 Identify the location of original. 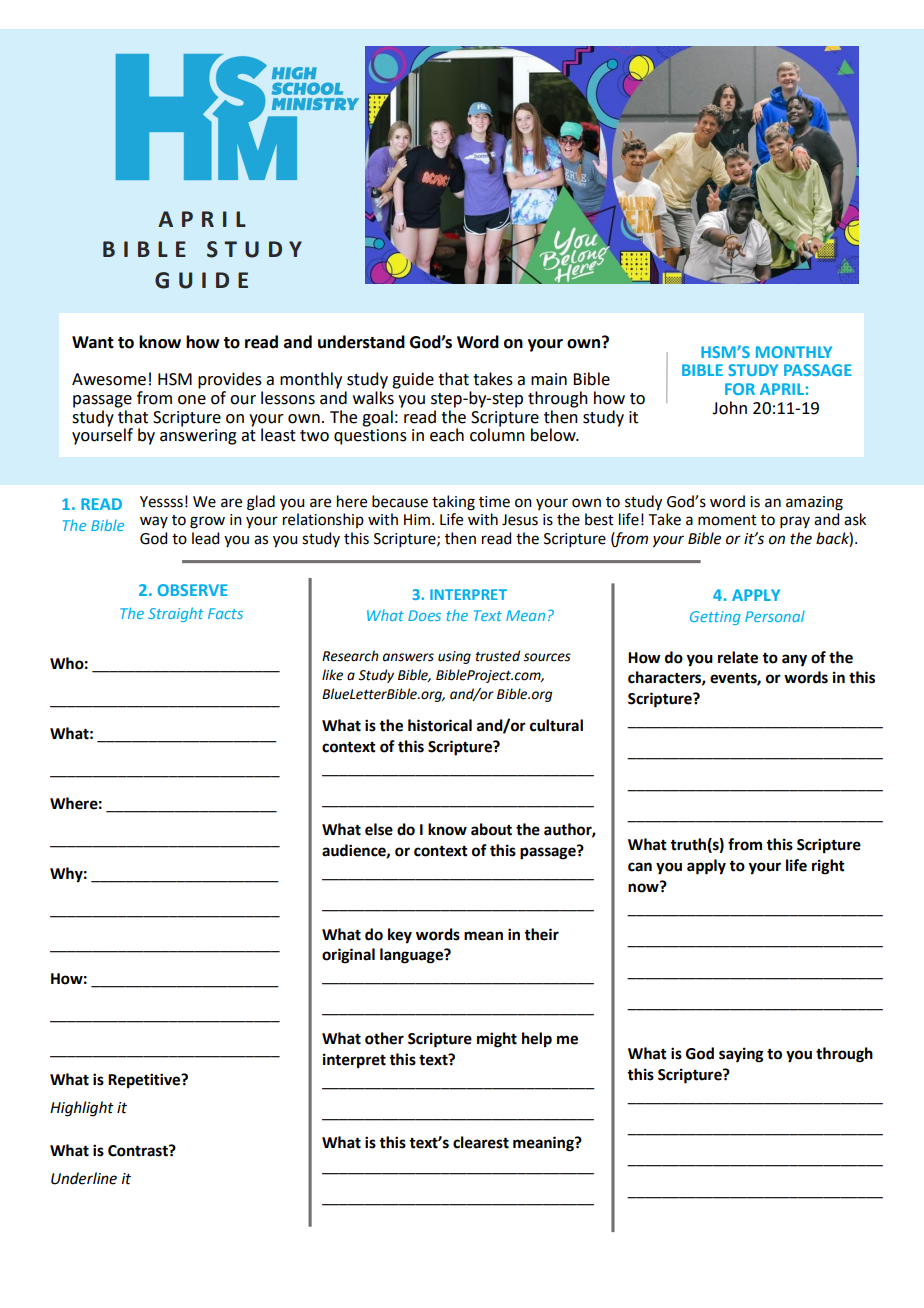
(348, 956).
